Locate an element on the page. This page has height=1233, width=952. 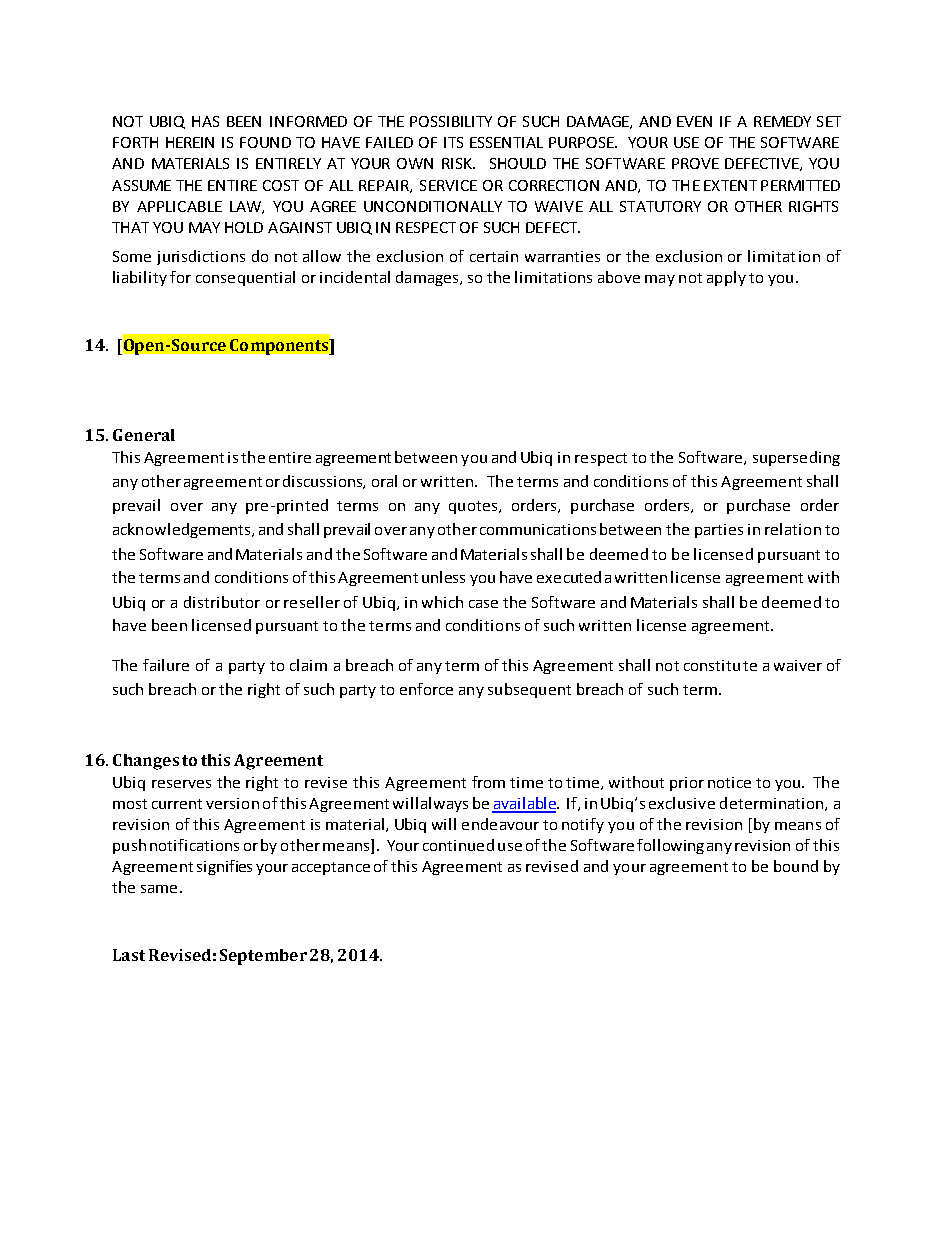
bound is located at coordinates (796, 866).
